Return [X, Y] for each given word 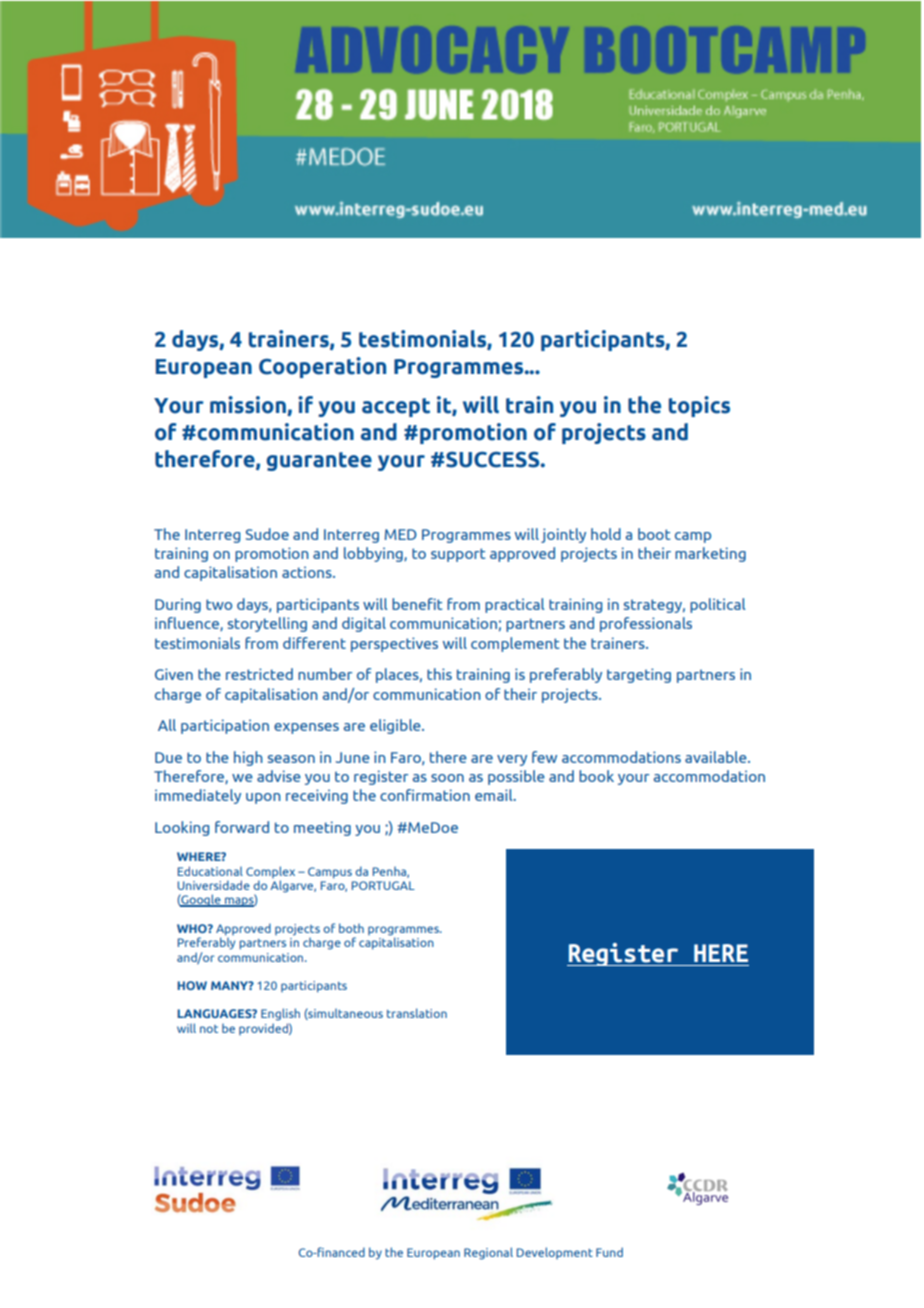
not [209, 1029]
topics [699, 406]
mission [249, 406]
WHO [193, 928]
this [439, 674]
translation [417, 1013]
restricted [259, 674]
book [596, 776]
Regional [488, 1253]
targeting [639, 675]
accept [396, 407]
